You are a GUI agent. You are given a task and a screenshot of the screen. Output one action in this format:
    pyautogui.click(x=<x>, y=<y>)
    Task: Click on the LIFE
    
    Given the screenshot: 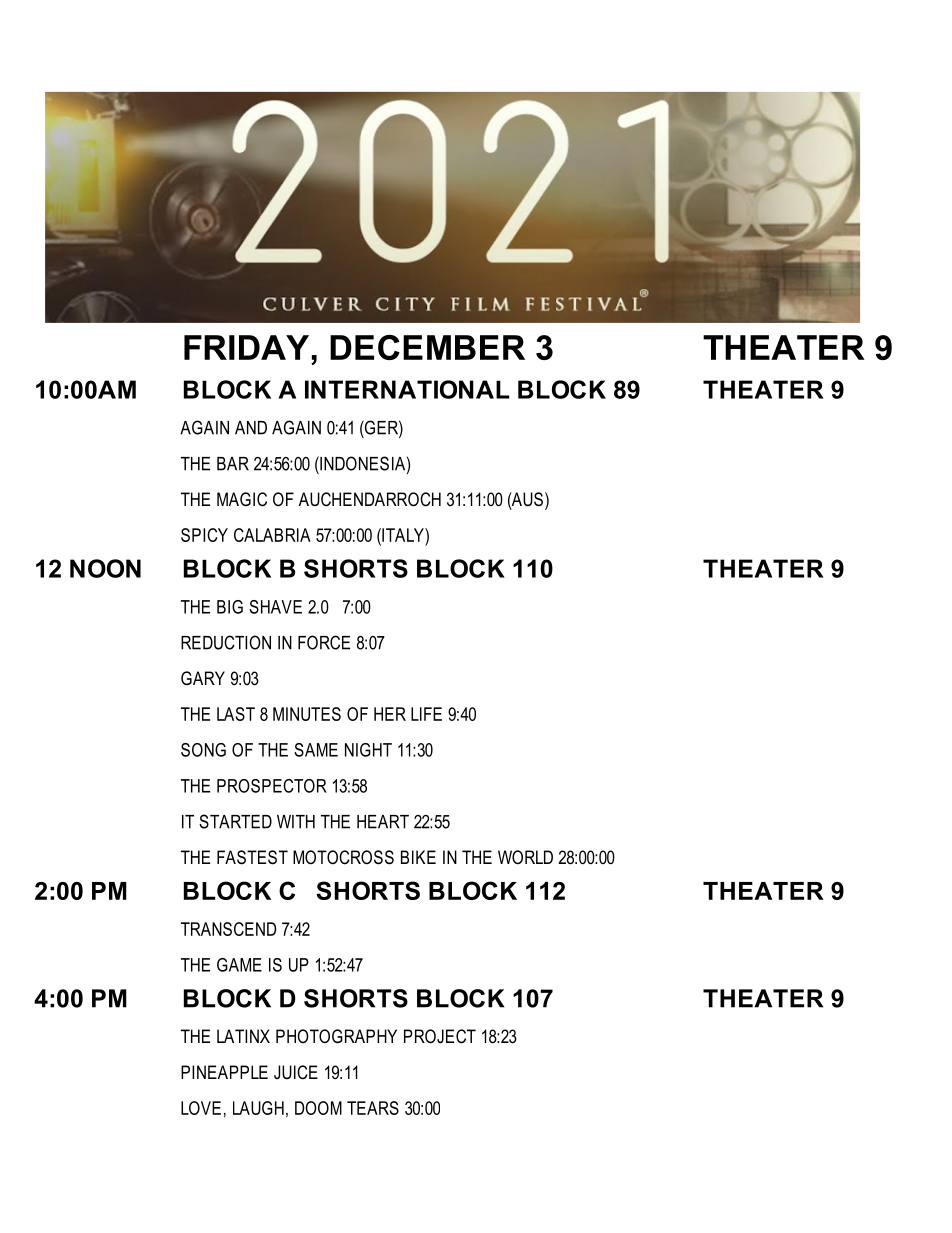 What is the action you would take?
    pyautogui.click(x=426, y=714)
